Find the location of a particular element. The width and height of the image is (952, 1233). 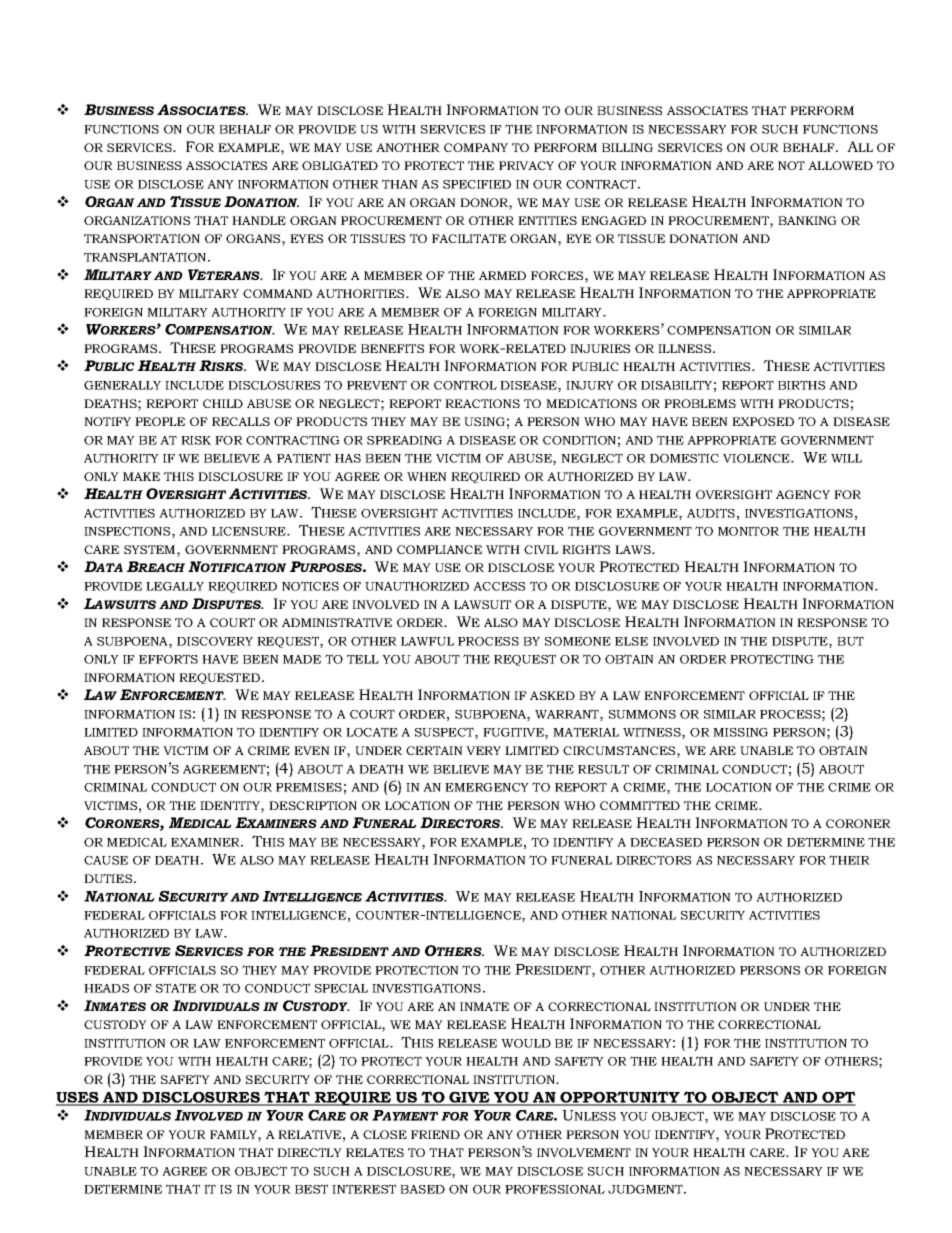

EFFORTS is located at coordinates (168, 659).
